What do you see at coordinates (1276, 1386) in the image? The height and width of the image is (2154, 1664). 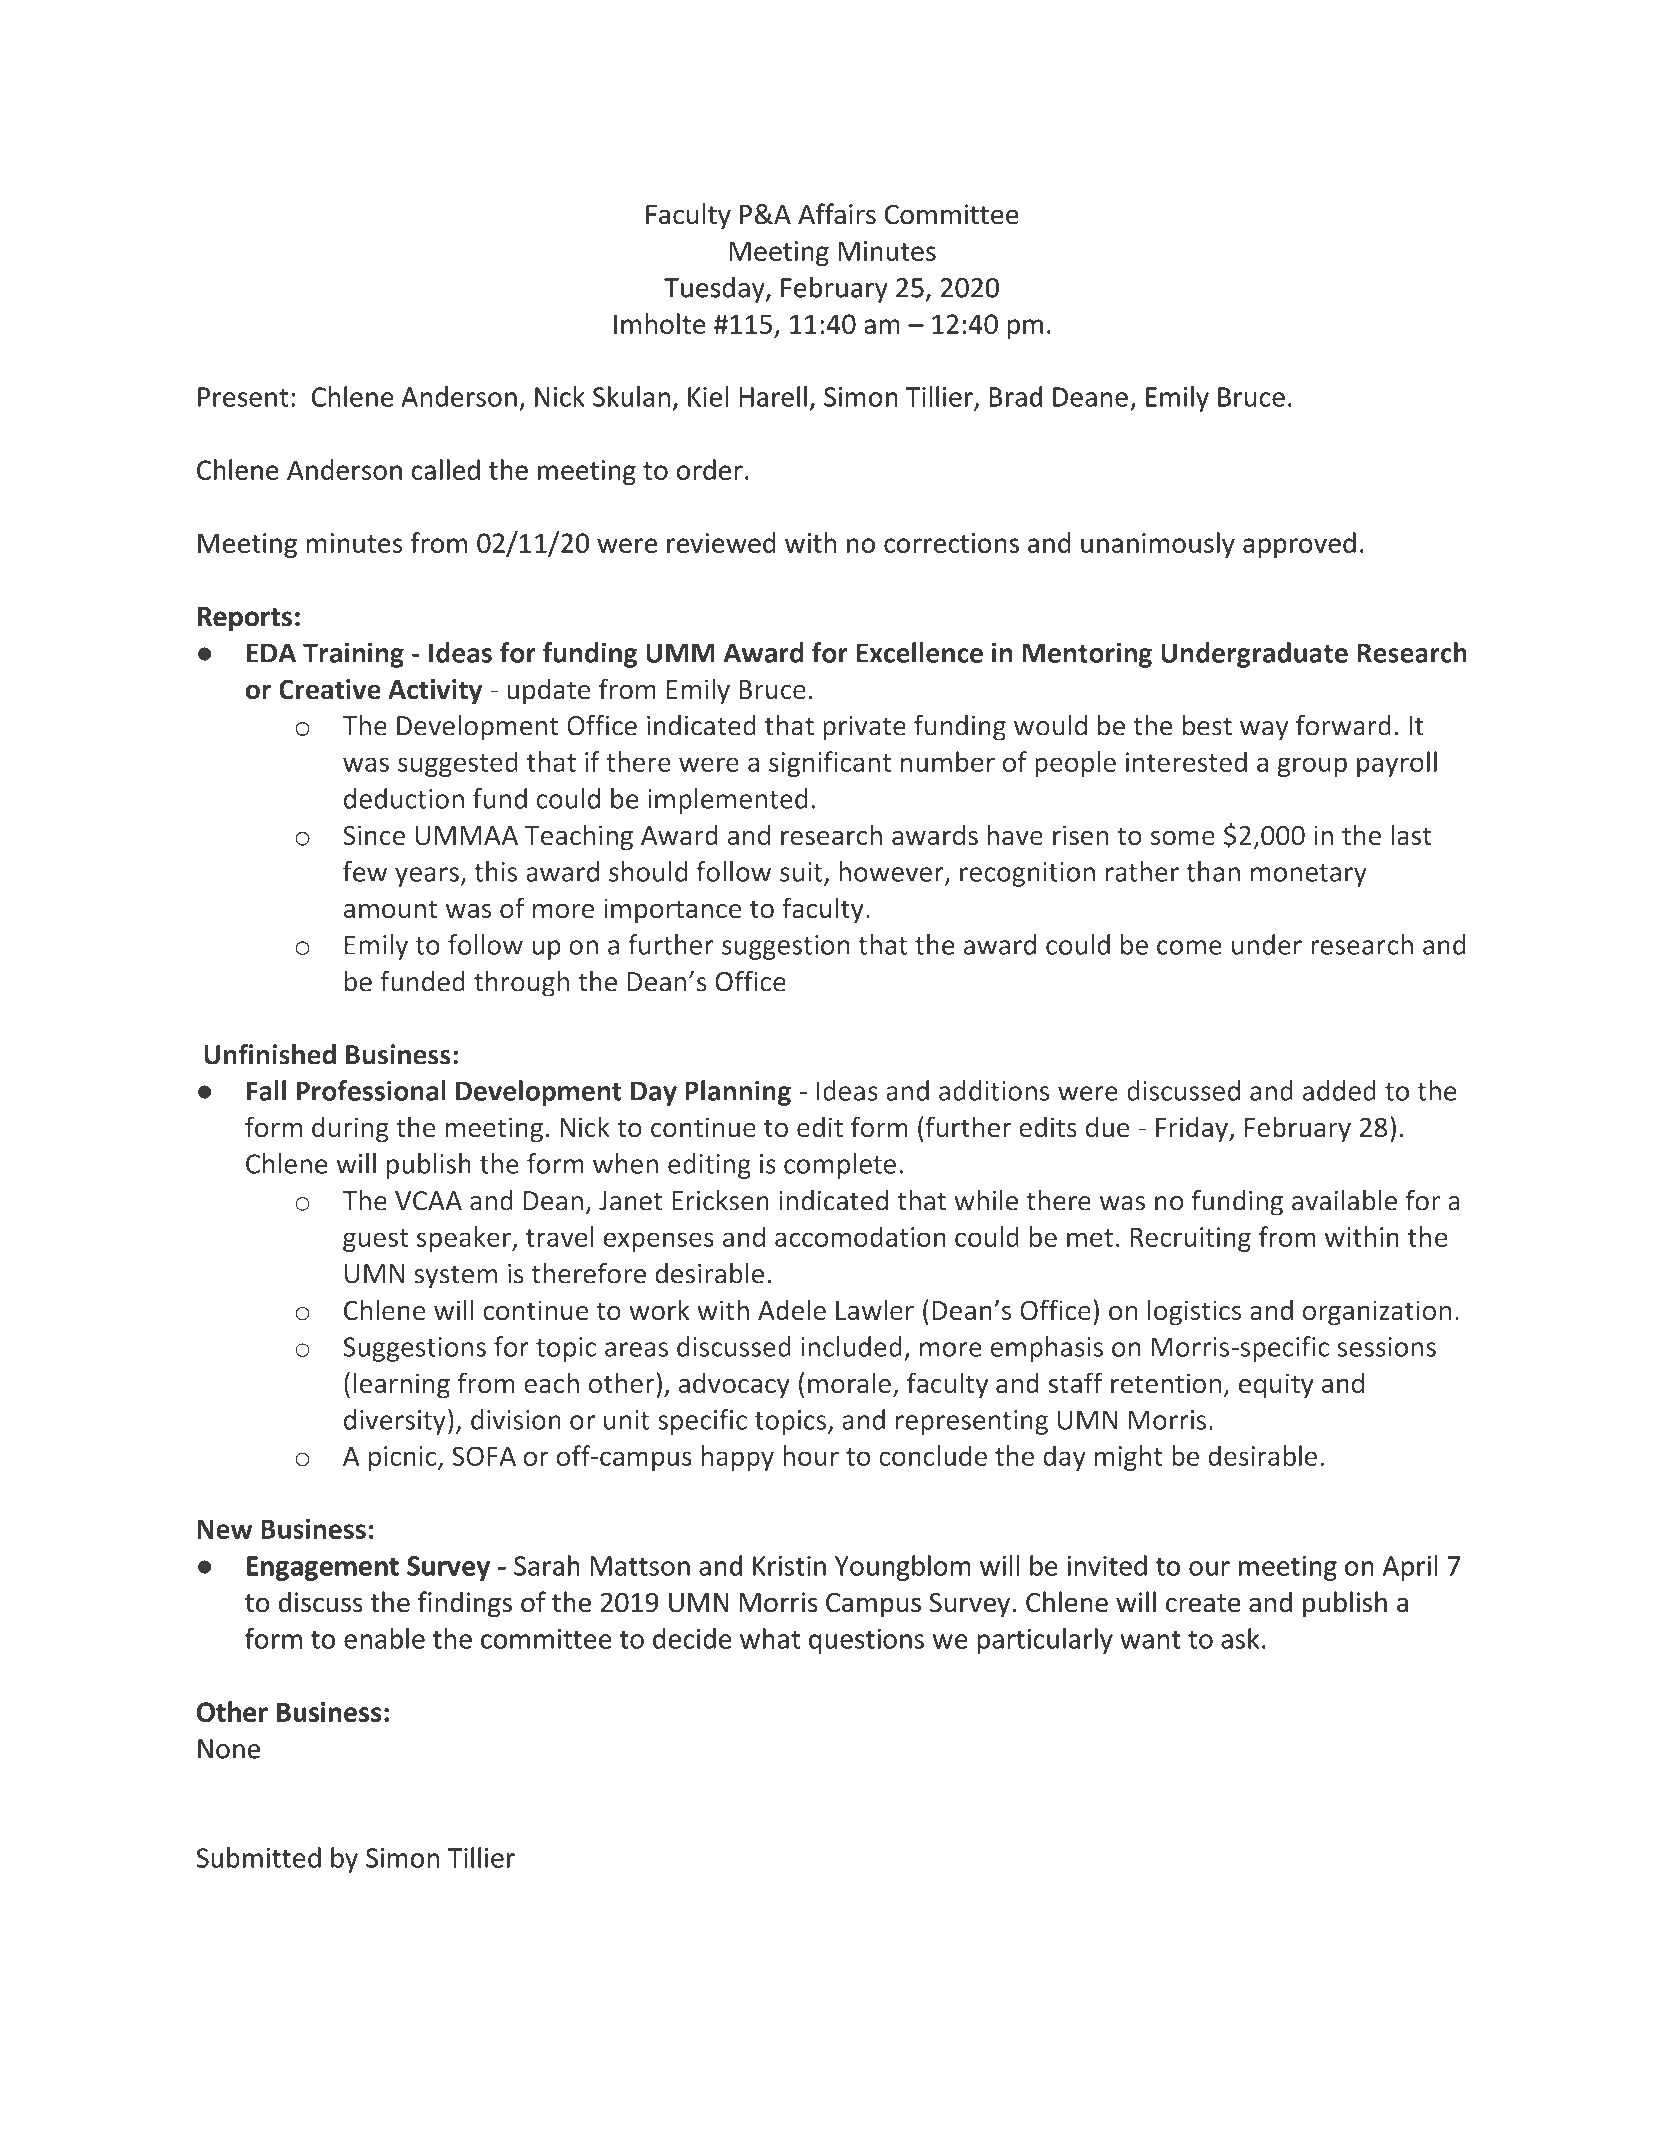 I see `equity` at bounding box center [1276, 1386].
